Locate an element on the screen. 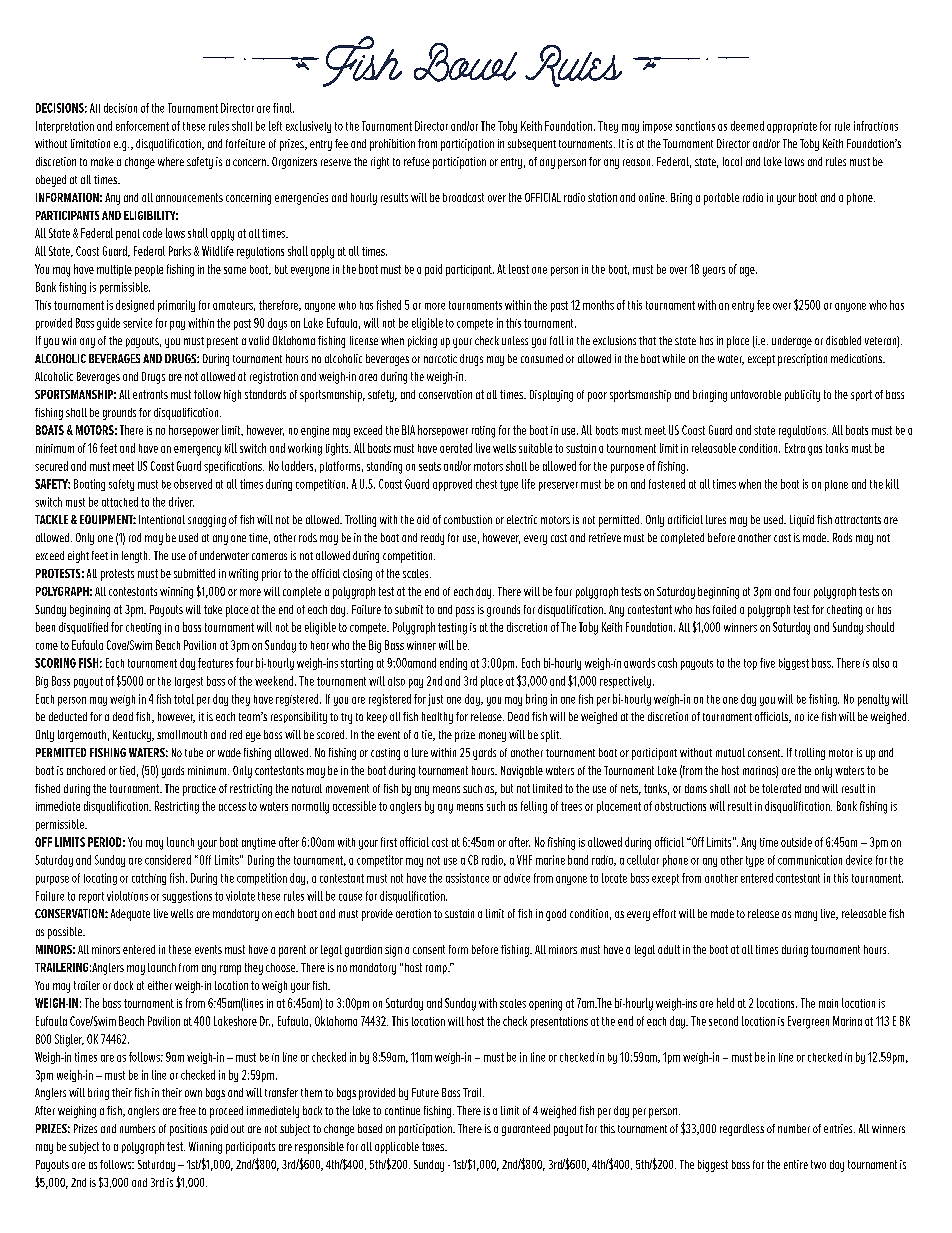 This screenshot has width=952, height=1233. Bowl is located at coordinates (465, 62).
